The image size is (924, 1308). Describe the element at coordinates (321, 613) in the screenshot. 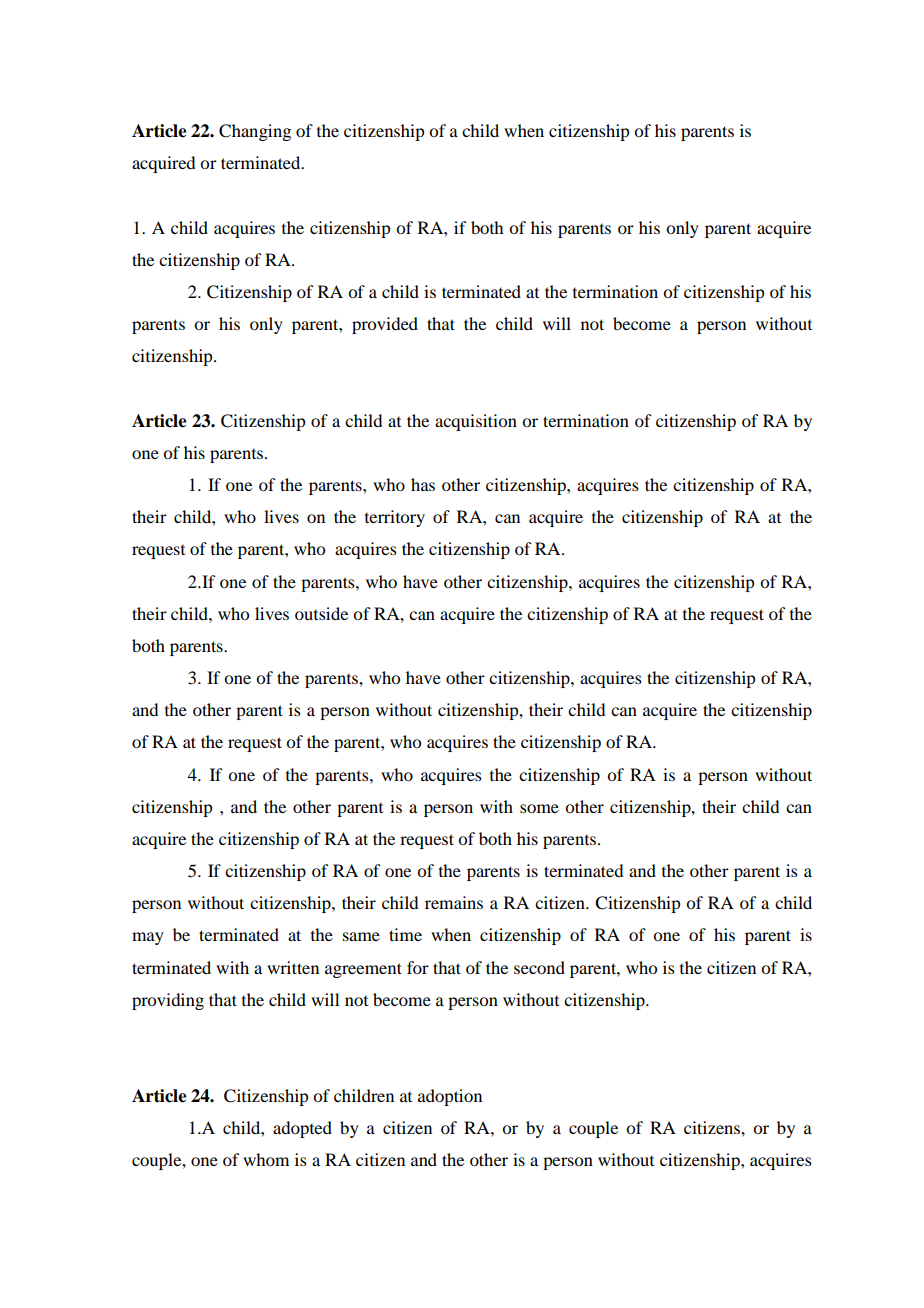

I see `outside` at that location.
